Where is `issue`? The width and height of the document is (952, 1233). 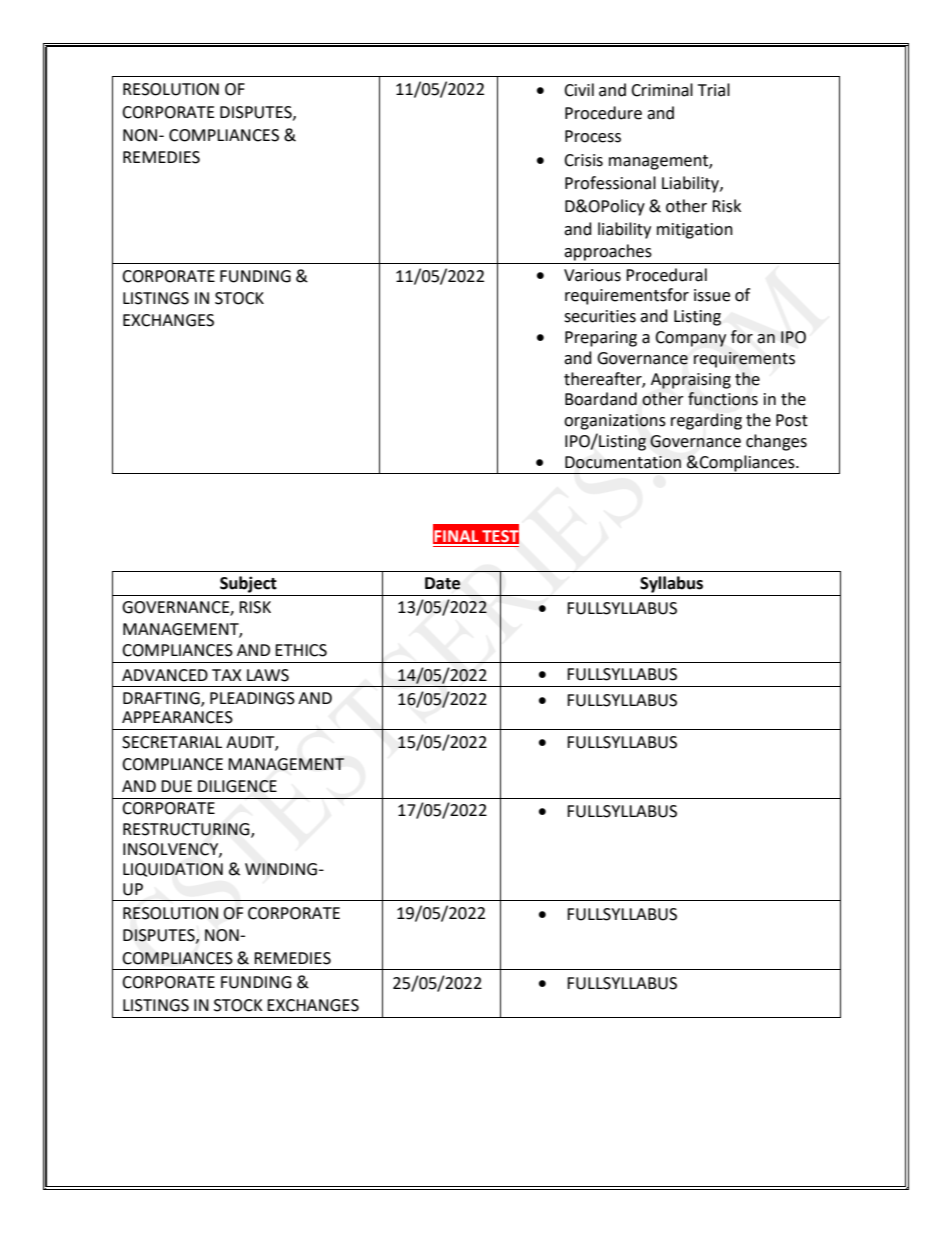
issue is located at coordinates (712, 295).
